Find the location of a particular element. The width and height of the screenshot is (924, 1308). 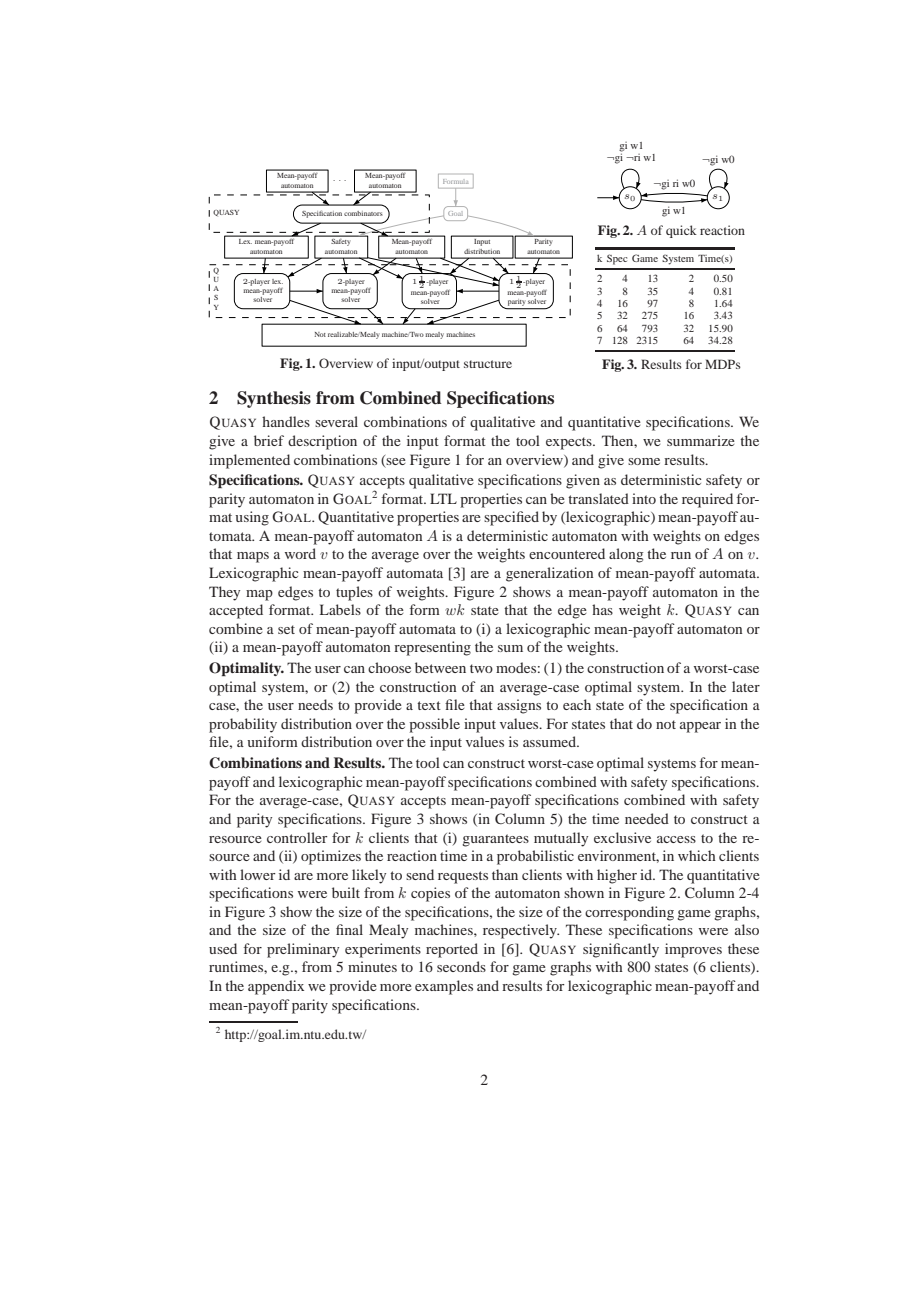

guarantees is located at coordinates (495, 840).
